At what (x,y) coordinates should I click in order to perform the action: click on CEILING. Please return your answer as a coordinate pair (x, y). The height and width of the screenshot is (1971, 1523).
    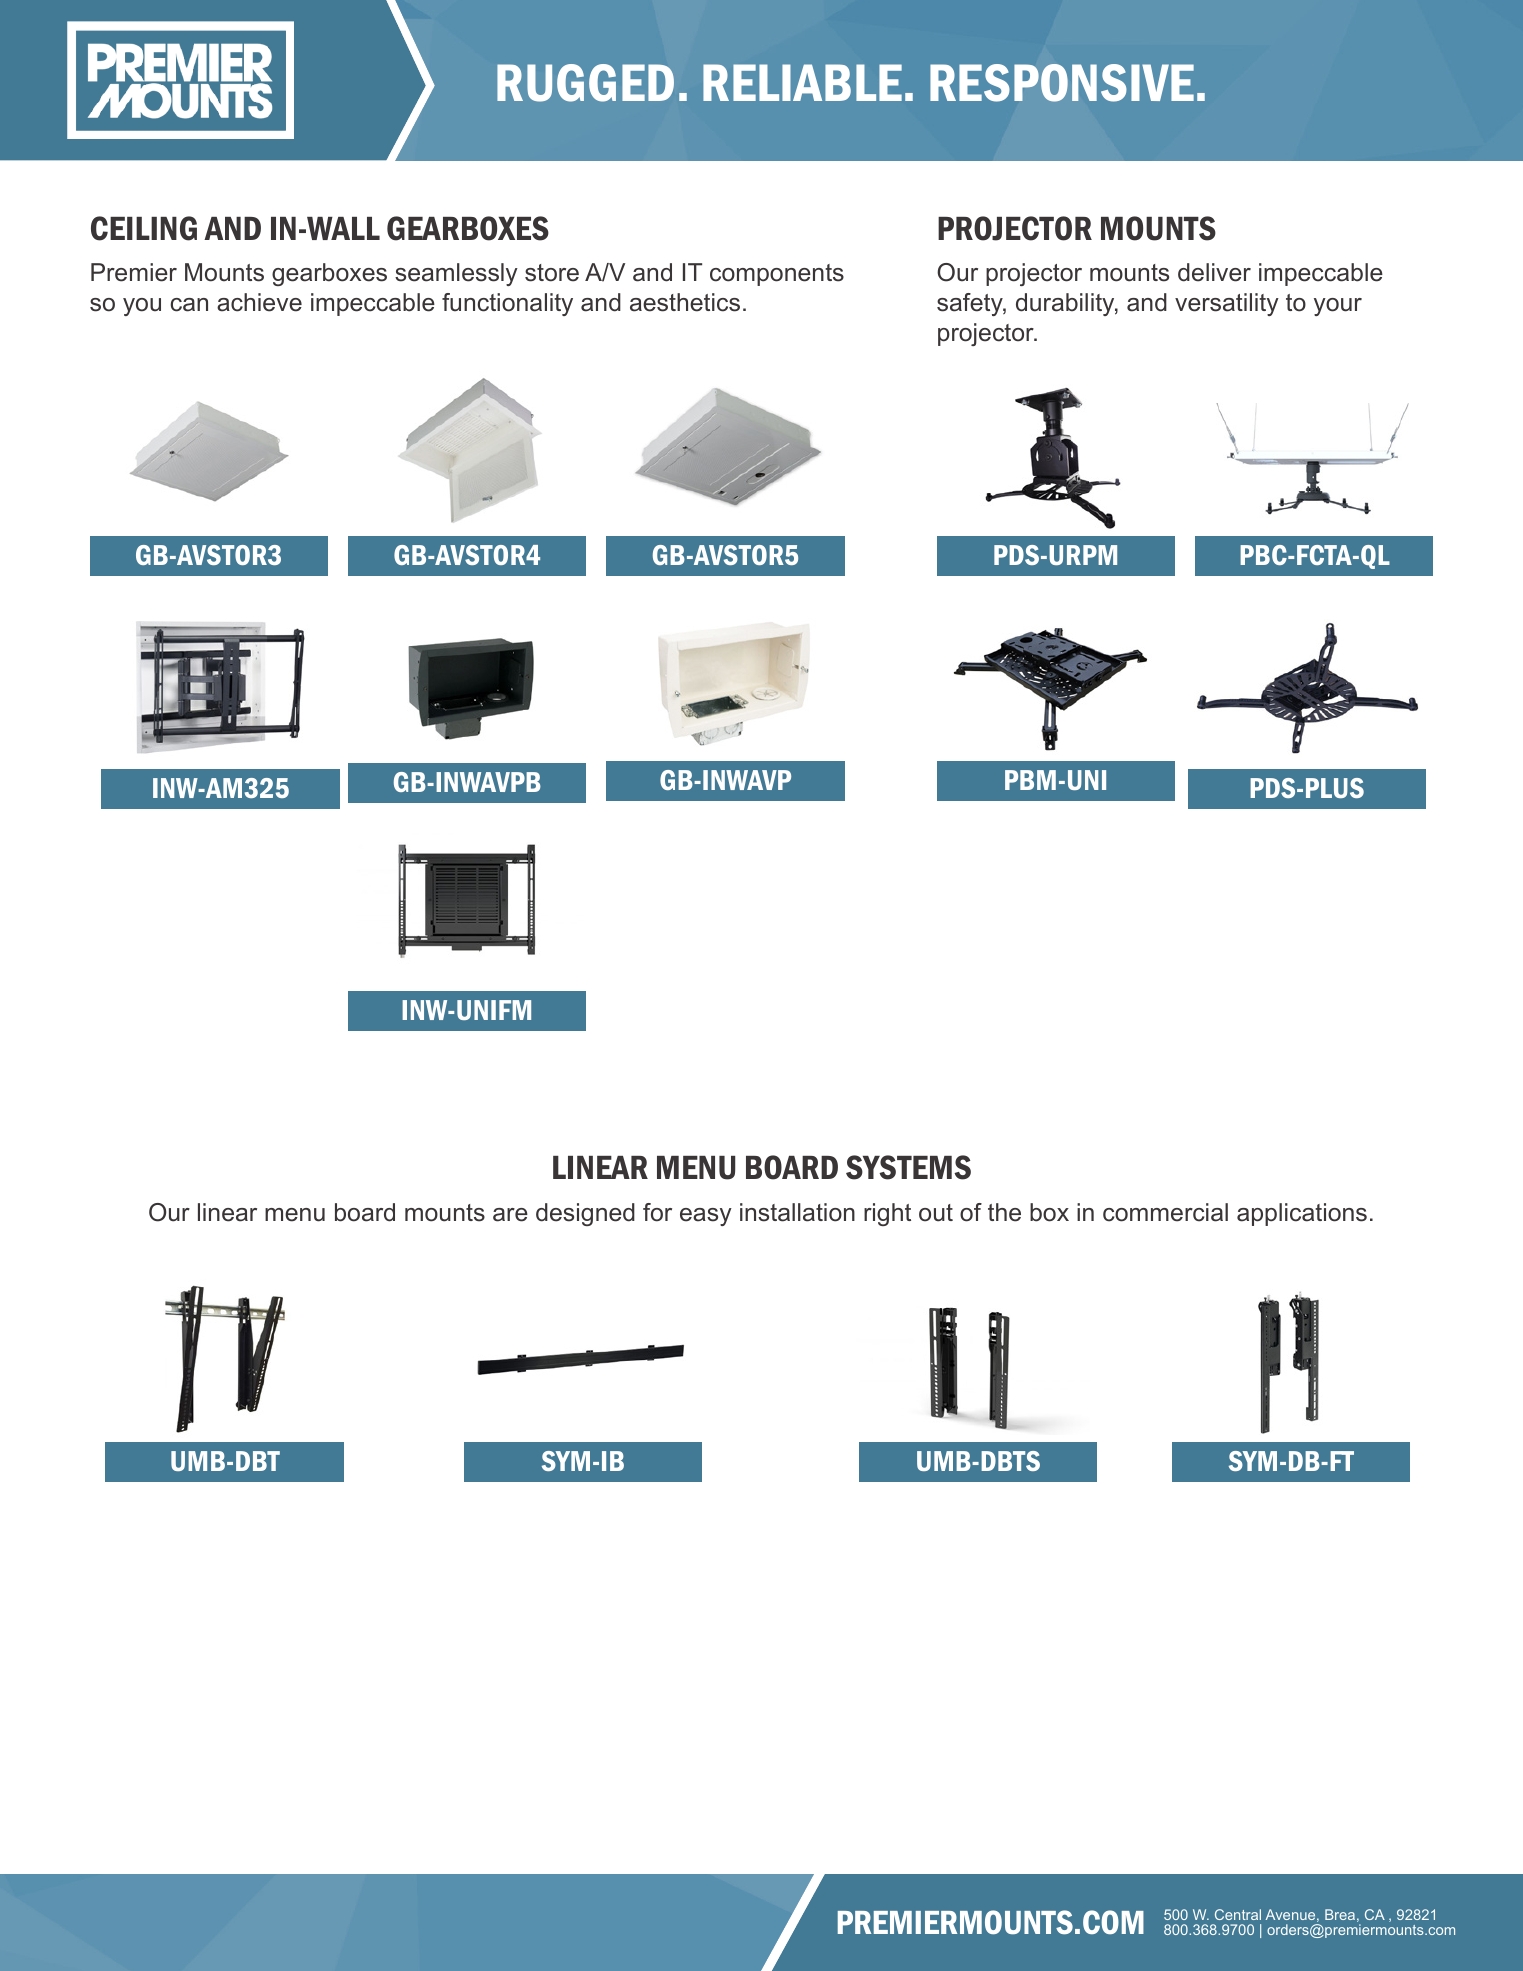
    Looking at the image, I should click on (144, 228).
